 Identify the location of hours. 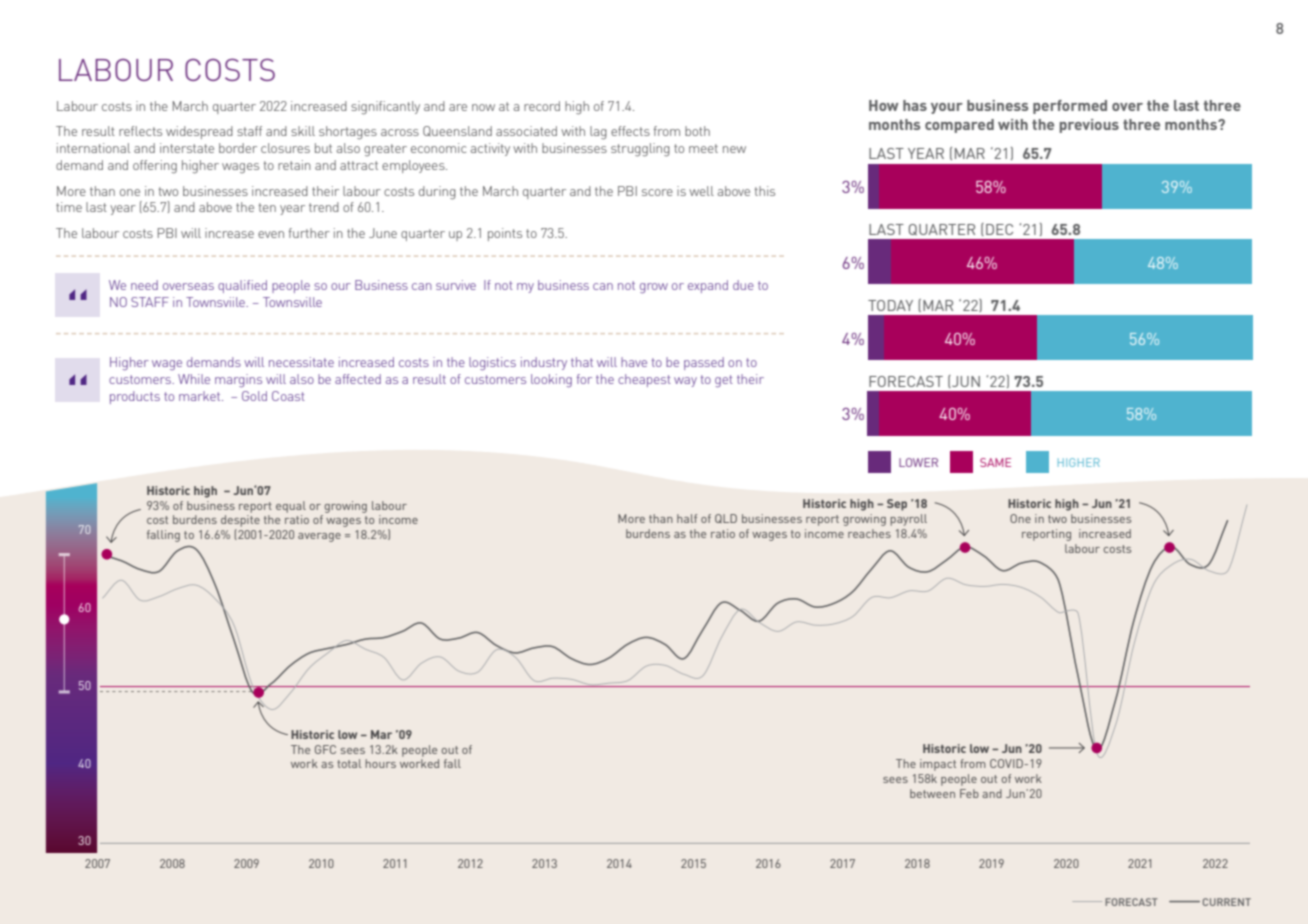
(380, 763).
